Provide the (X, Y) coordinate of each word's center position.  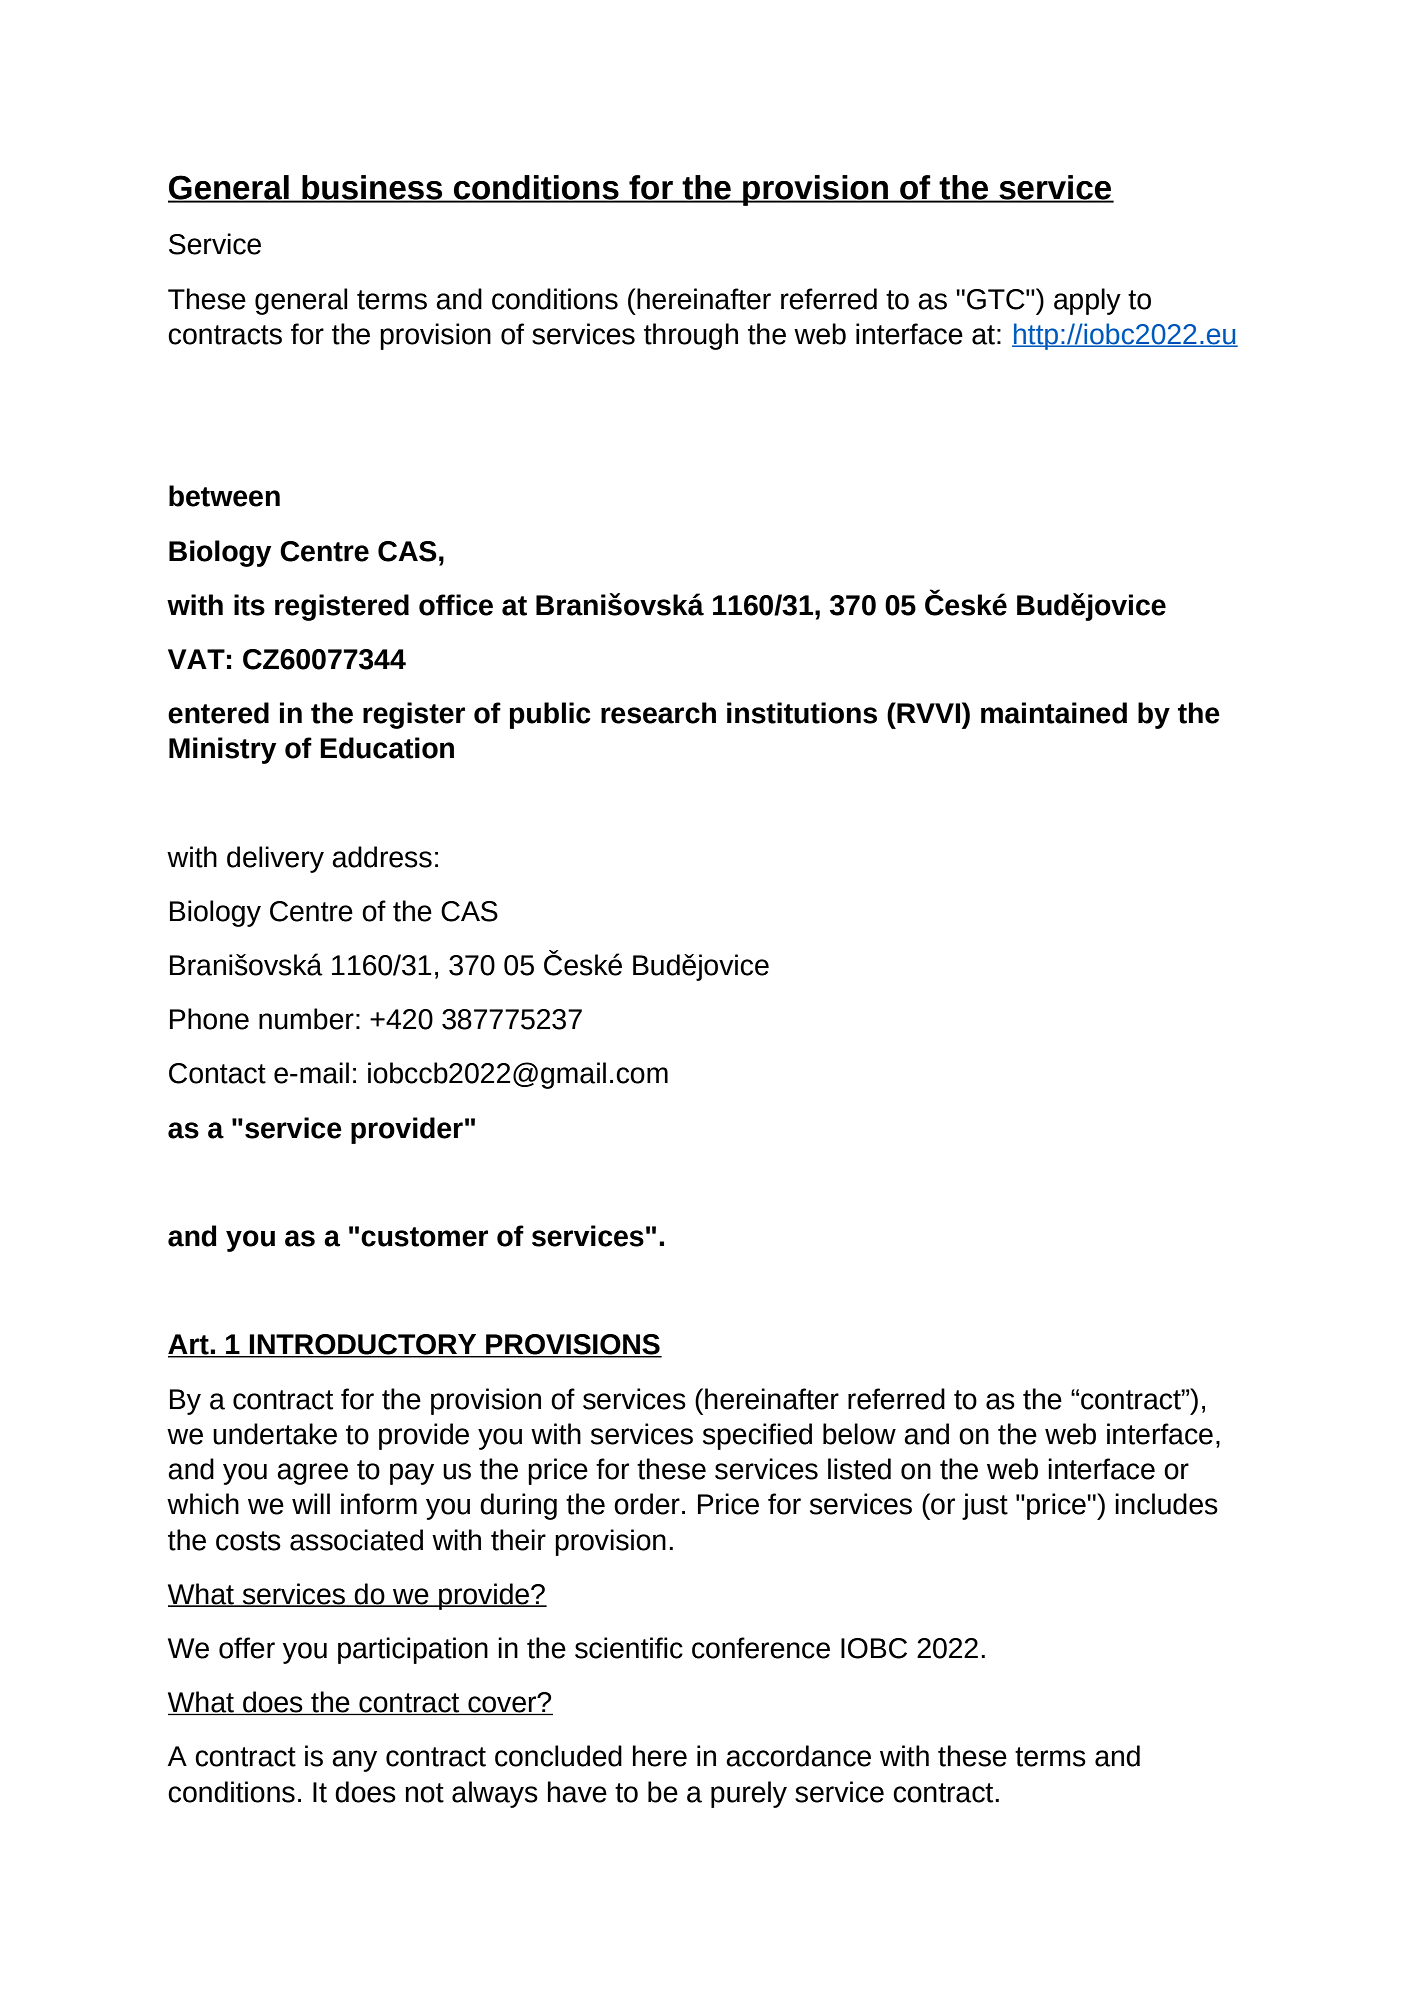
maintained (1054, 713)
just (985, 1506)
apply (1087, 301)
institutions (802, 713)
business (372, 188)
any (354, 1761)
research (658, 713)
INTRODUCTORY (363, 1345)
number (306, 1019)
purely (749, 1794)
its (249, 605)
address (382, 857)
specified (757, 1436)
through (691, 336)
